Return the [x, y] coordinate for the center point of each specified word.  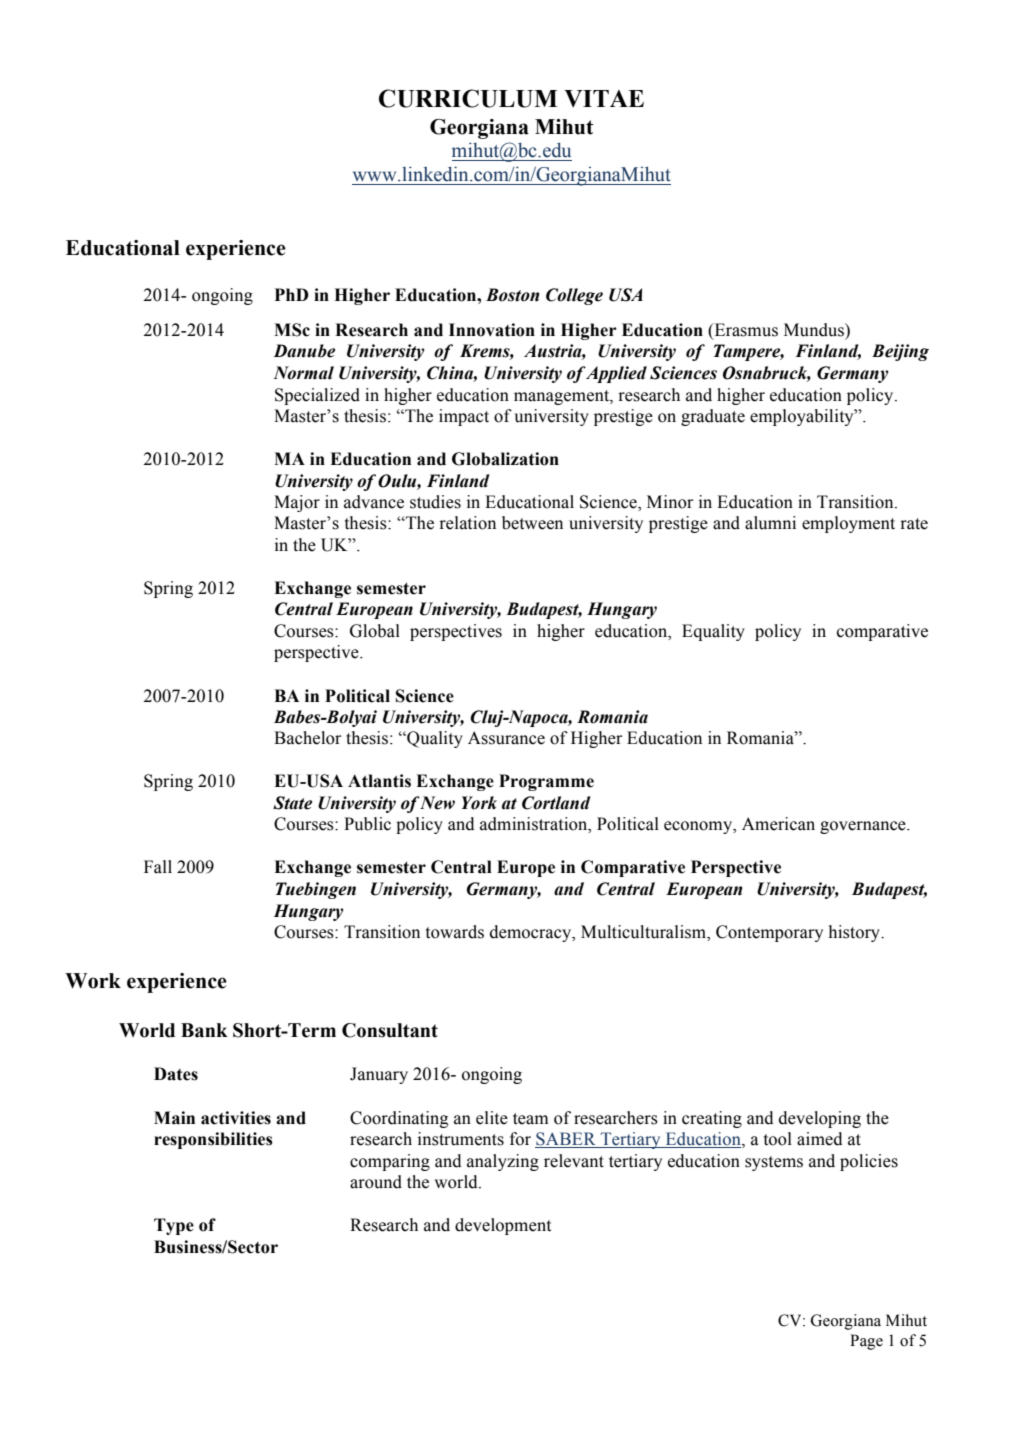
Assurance [506, 738]
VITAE [604, 98]
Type [174, 1226]
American [778, 824]
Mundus [815, 330]
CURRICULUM [468, 98]
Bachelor [307, 738]
